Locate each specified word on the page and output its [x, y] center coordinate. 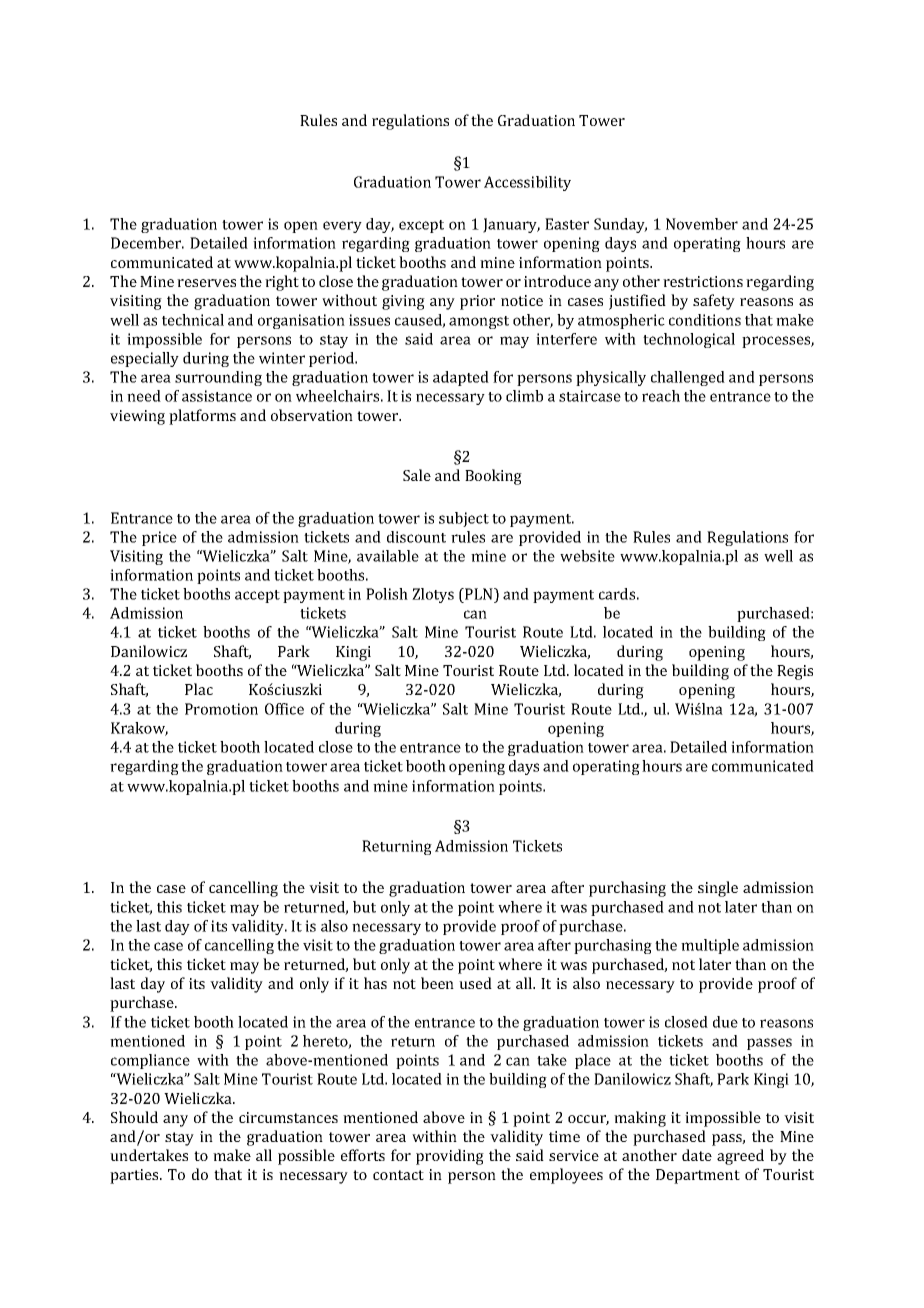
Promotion [221, 709]
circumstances [288, 1117]
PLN [479, 594]
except [421, 226]
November [702, 224]
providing [450, 1157]
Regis [795, 672]
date [697, 1155]
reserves [206, 283]
